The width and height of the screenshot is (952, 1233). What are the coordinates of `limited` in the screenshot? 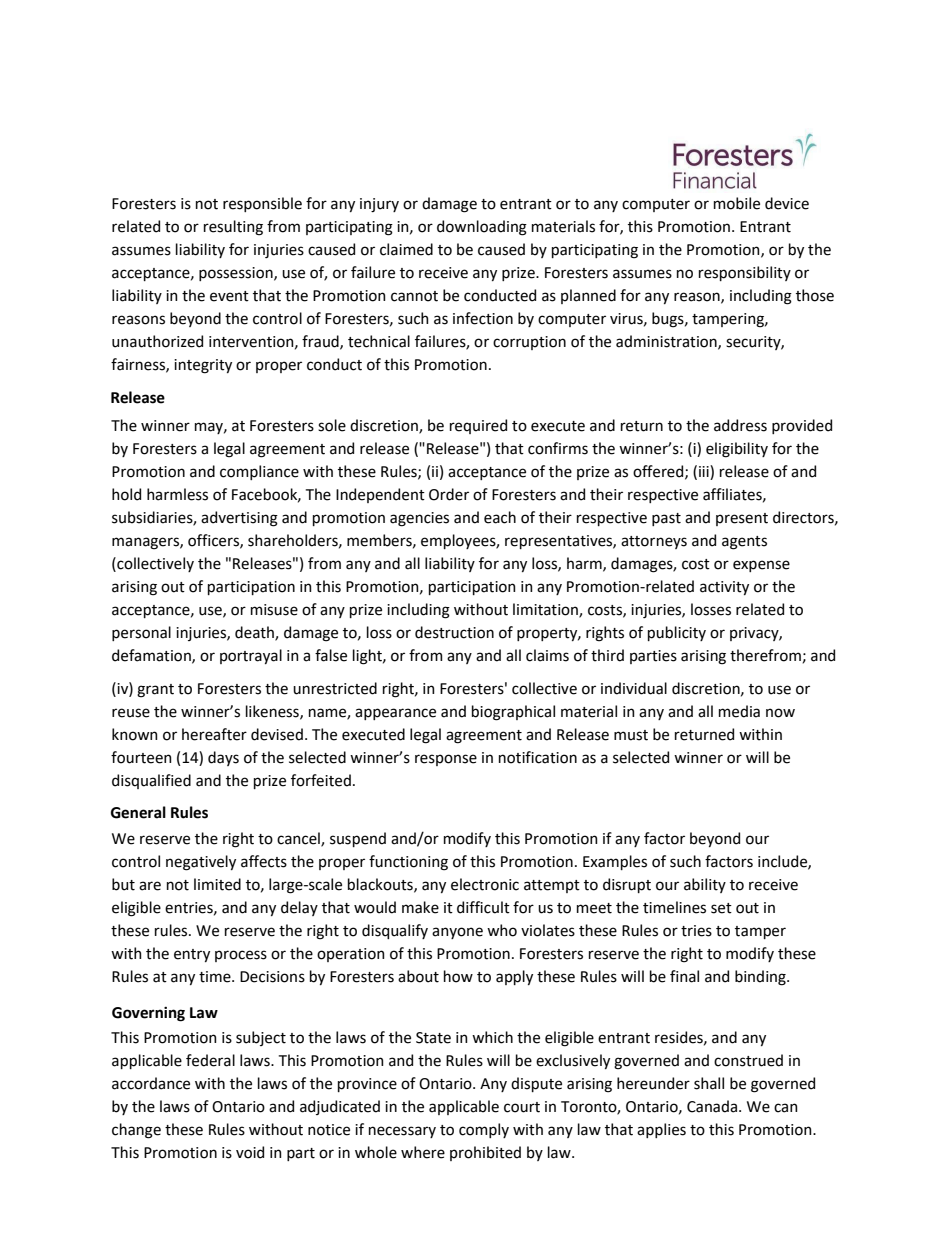 It's located at (217, 884).
